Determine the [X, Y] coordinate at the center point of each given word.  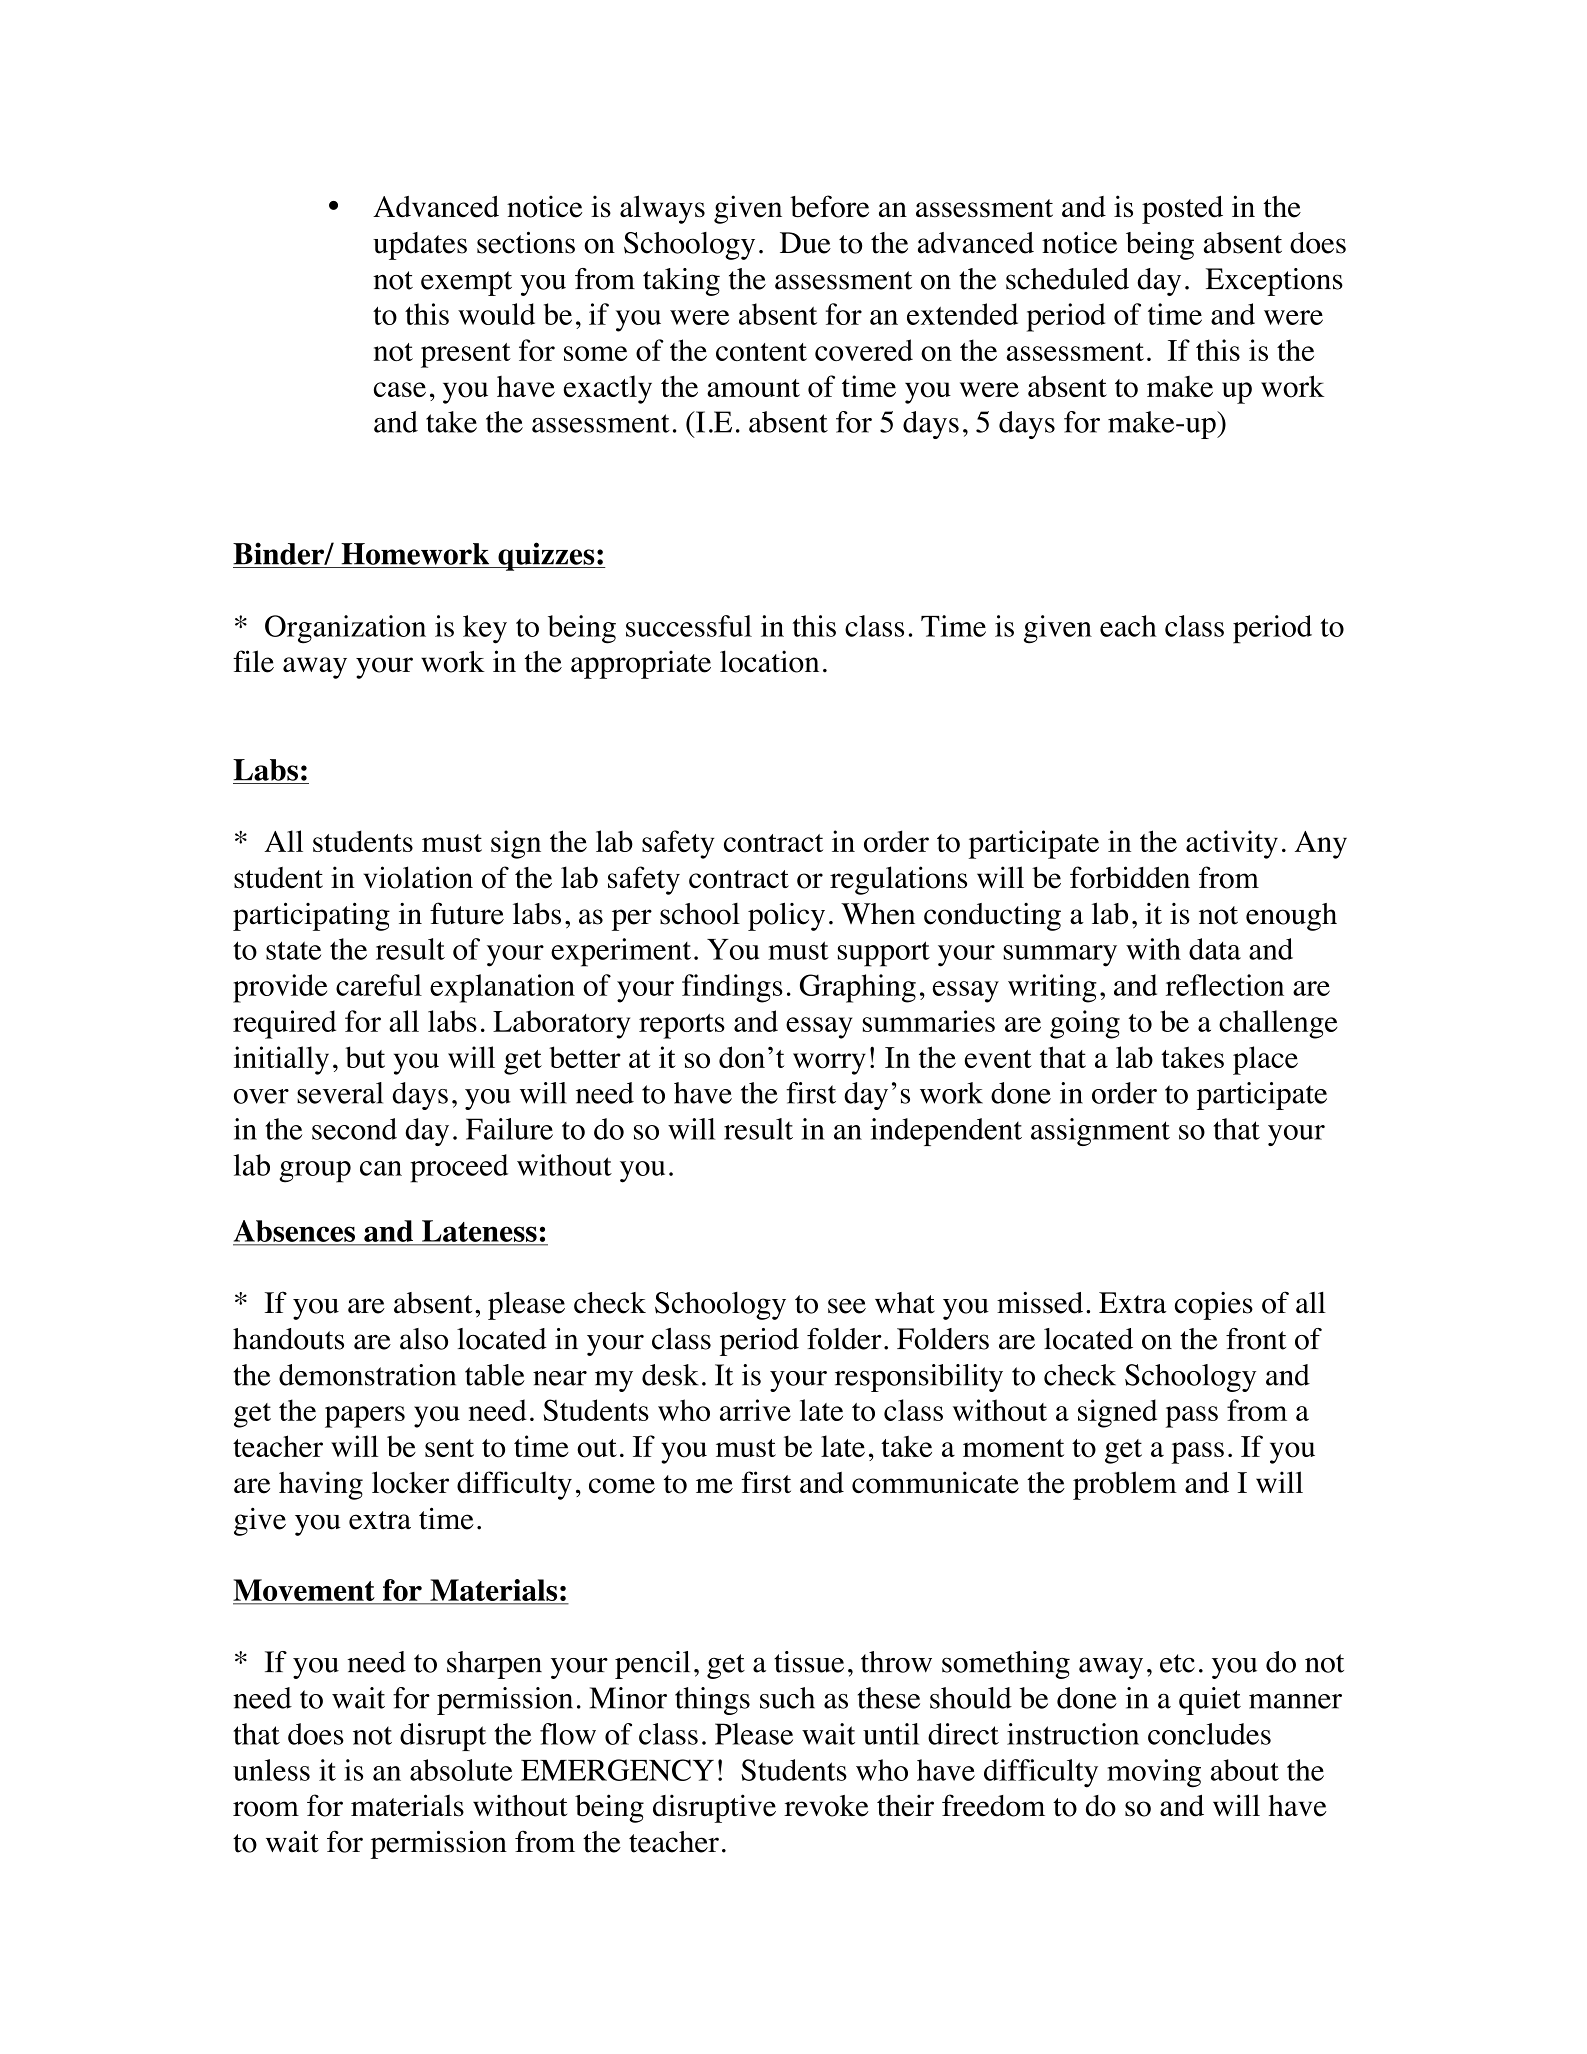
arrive [755, 1410]
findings [732, 988]
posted [1182, 210]
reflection [1225, 985]
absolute [461, 1770]
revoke [826, 1806]
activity [1232, 844]
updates [420, 246]
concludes [1209, 1734]
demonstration [367, 1375]
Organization [345, 629]
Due [805, 243]
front [1256, 1339]
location [769, 661]
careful [379, 985]
